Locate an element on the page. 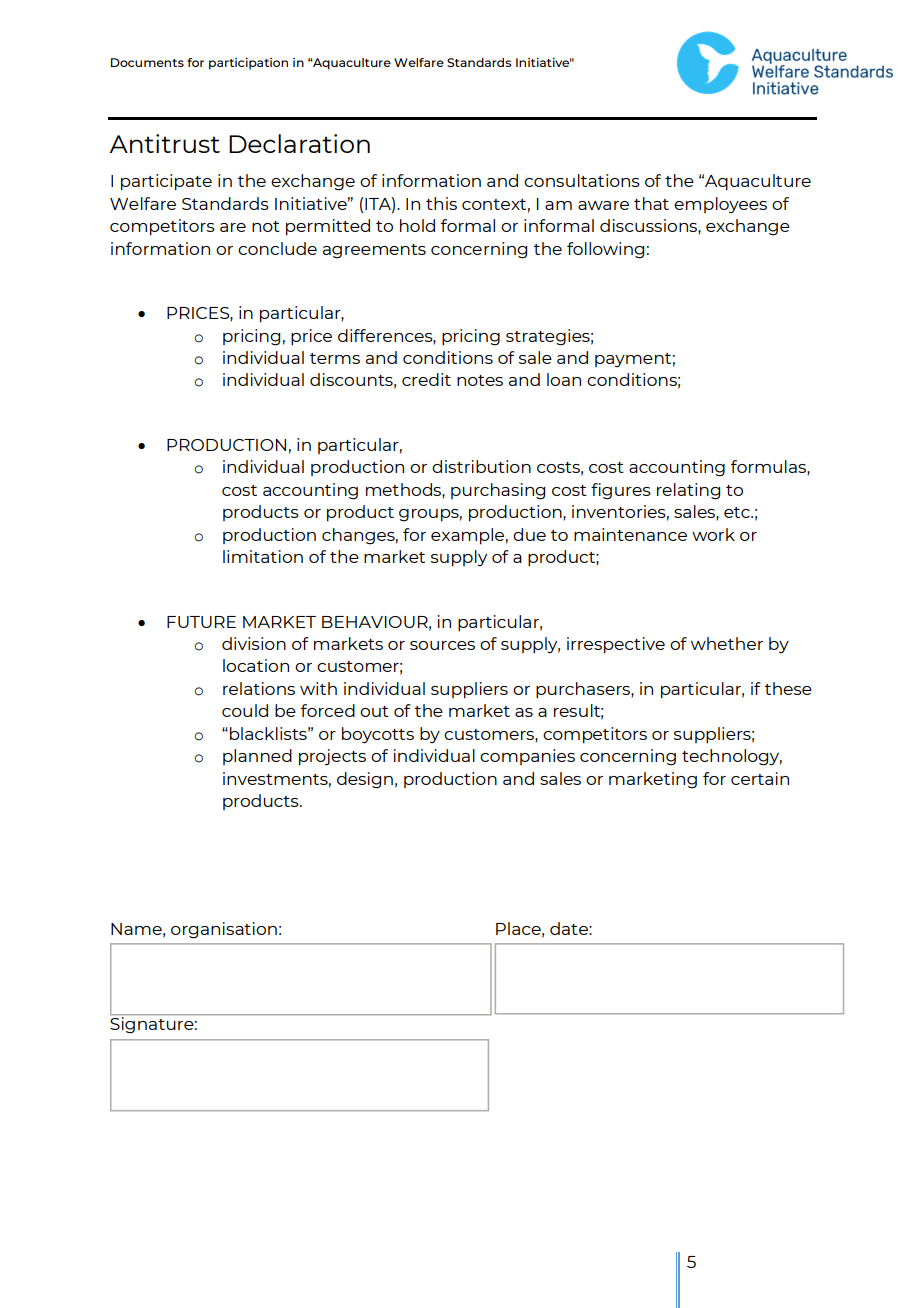 This page has width=924, height=1308. sources is located at coordinates (442, 645).
